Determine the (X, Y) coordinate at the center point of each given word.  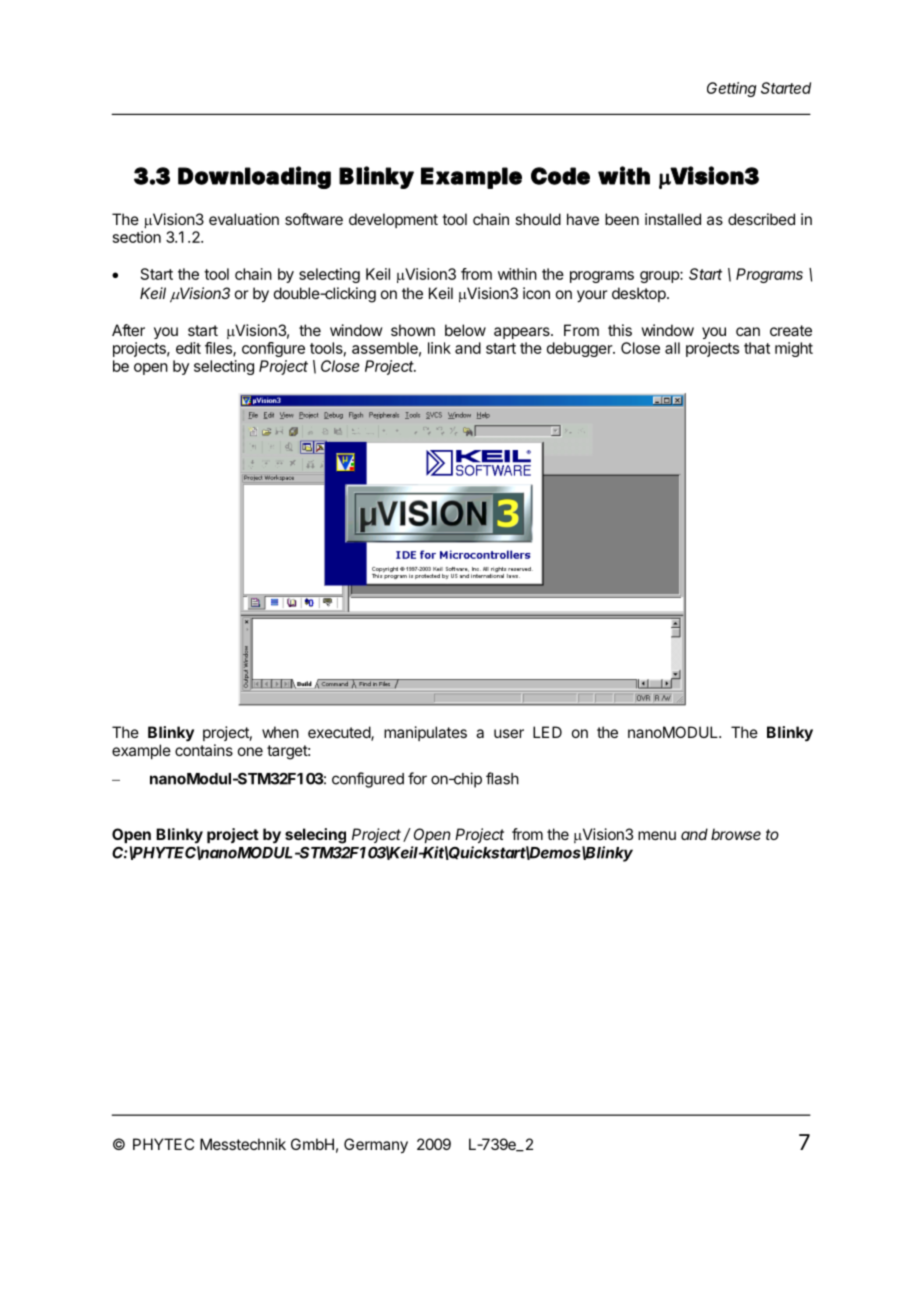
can (748, 331)
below (465, 330)
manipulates (425, 733)
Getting (731, 89)
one (250, 751)
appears (523, 333)
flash (502, 778)
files (219, 349)
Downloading (254, 177)
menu (657, 835)
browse (736, 834)
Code (560, 176)
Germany (376, 1146)
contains (204, 750)
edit (188, 348)
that (757, 348)
